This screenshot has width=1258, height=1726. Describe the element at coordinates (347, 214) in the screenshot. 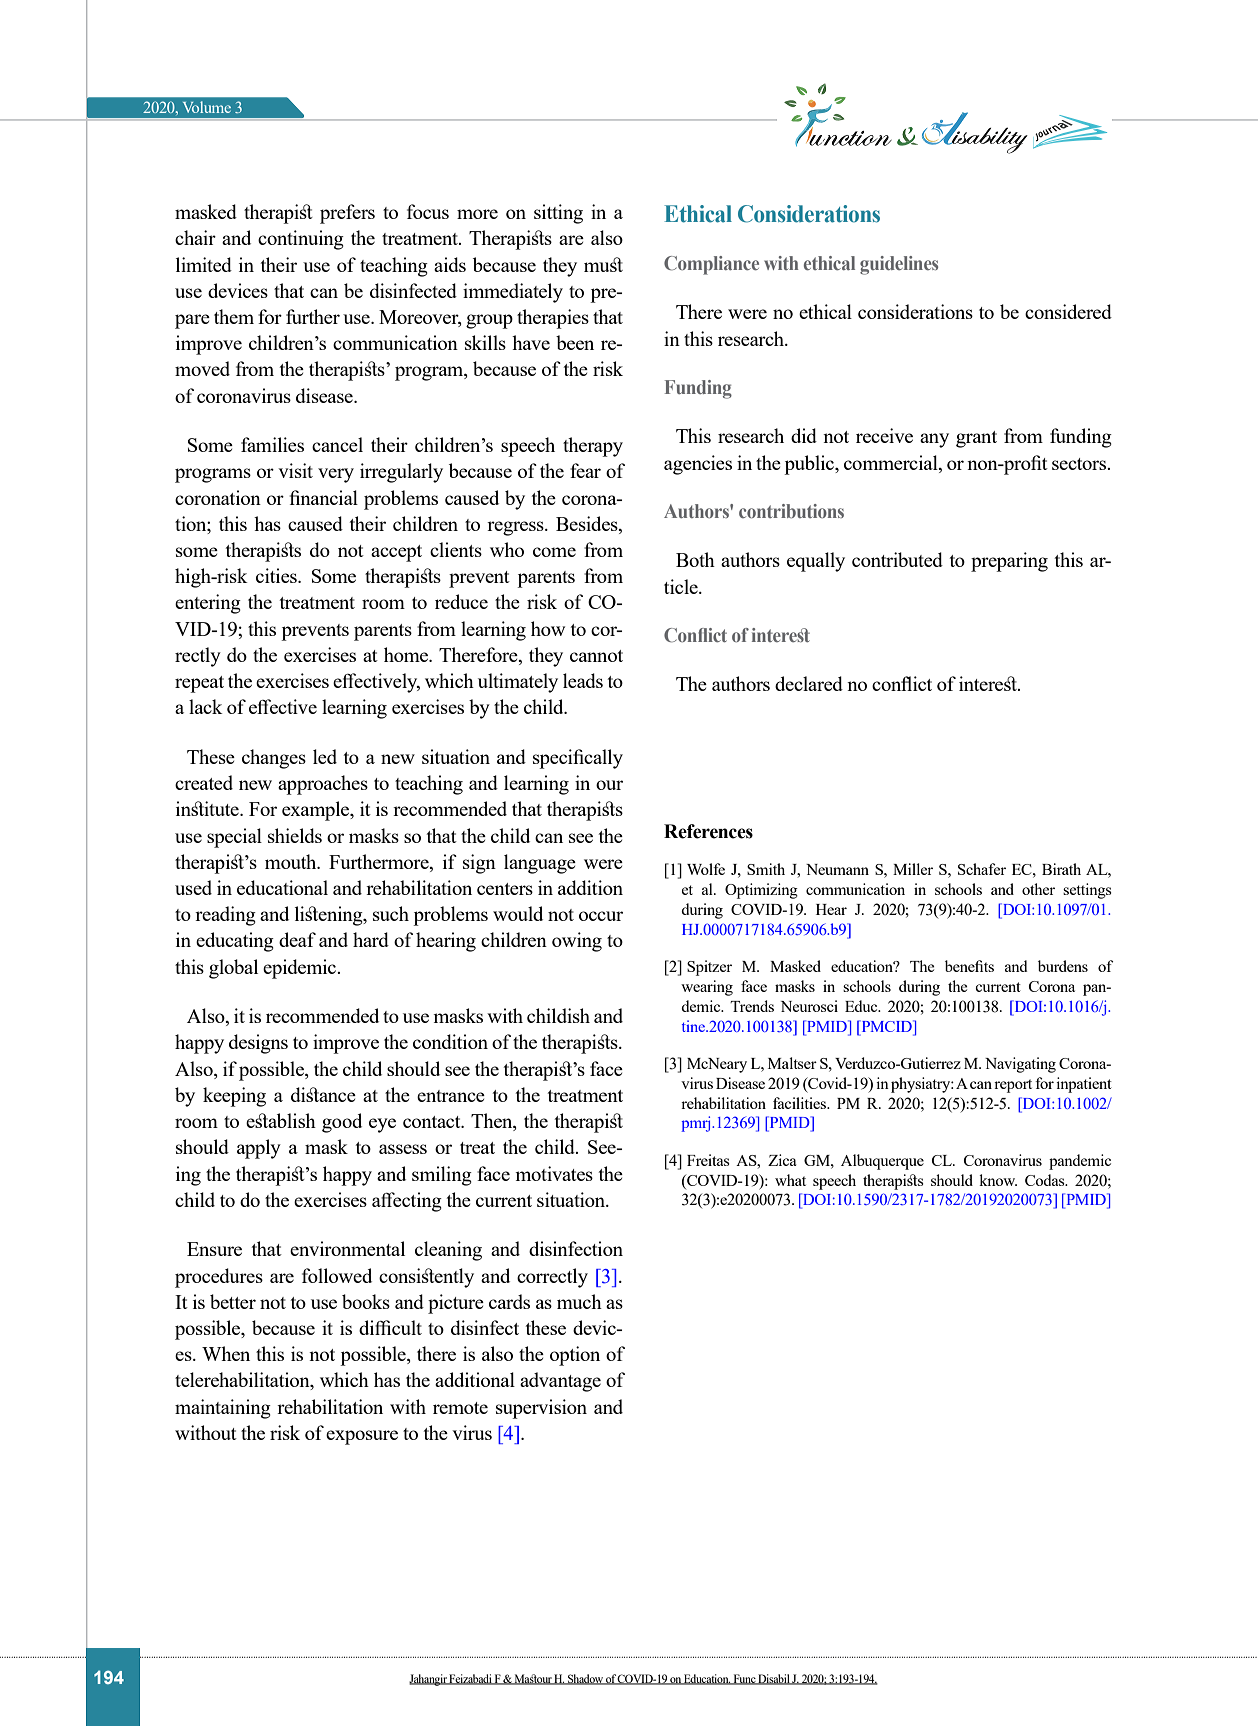

I see `prefers` at that location.
